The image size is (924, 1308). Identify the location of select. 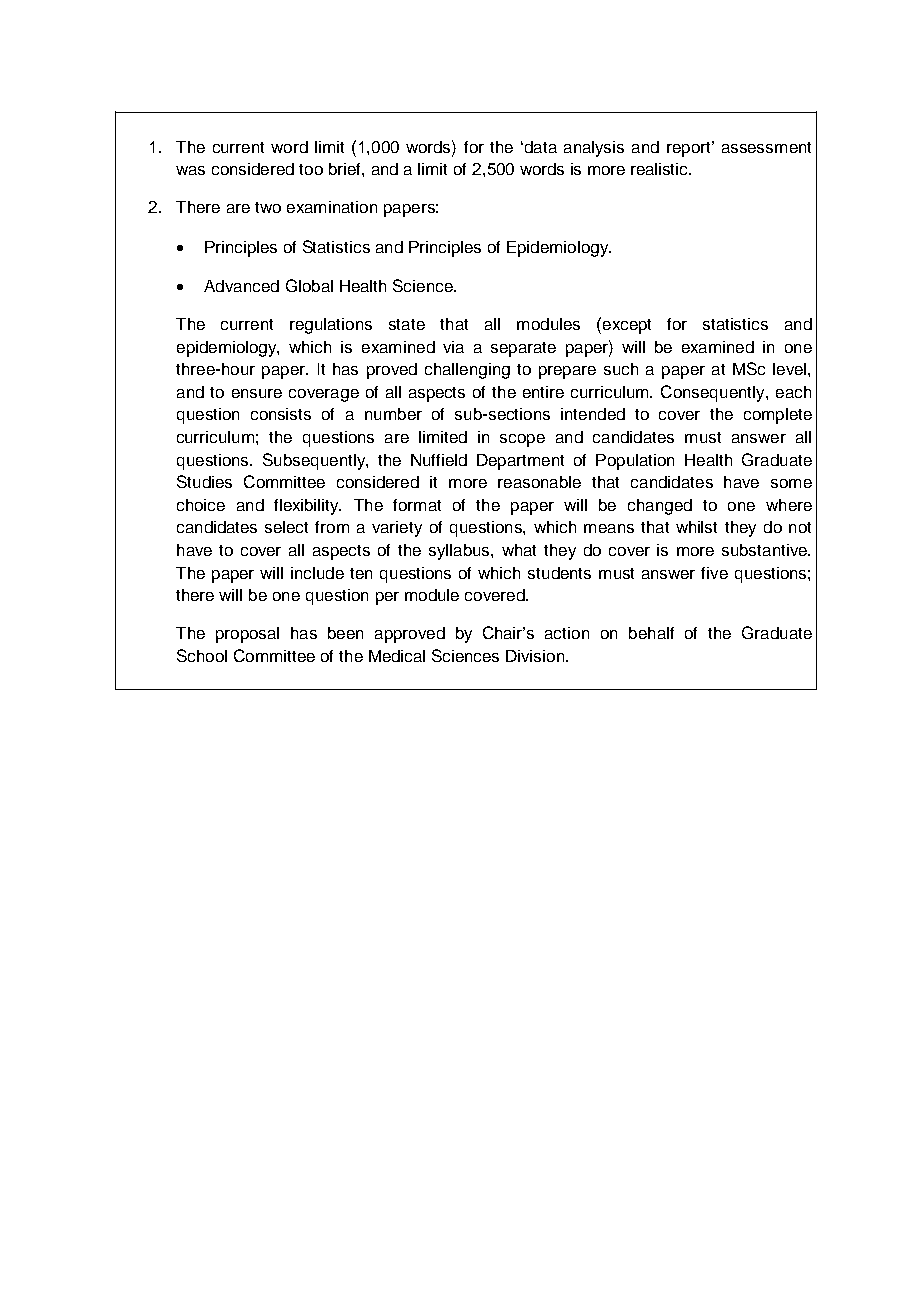
(286, 527).
